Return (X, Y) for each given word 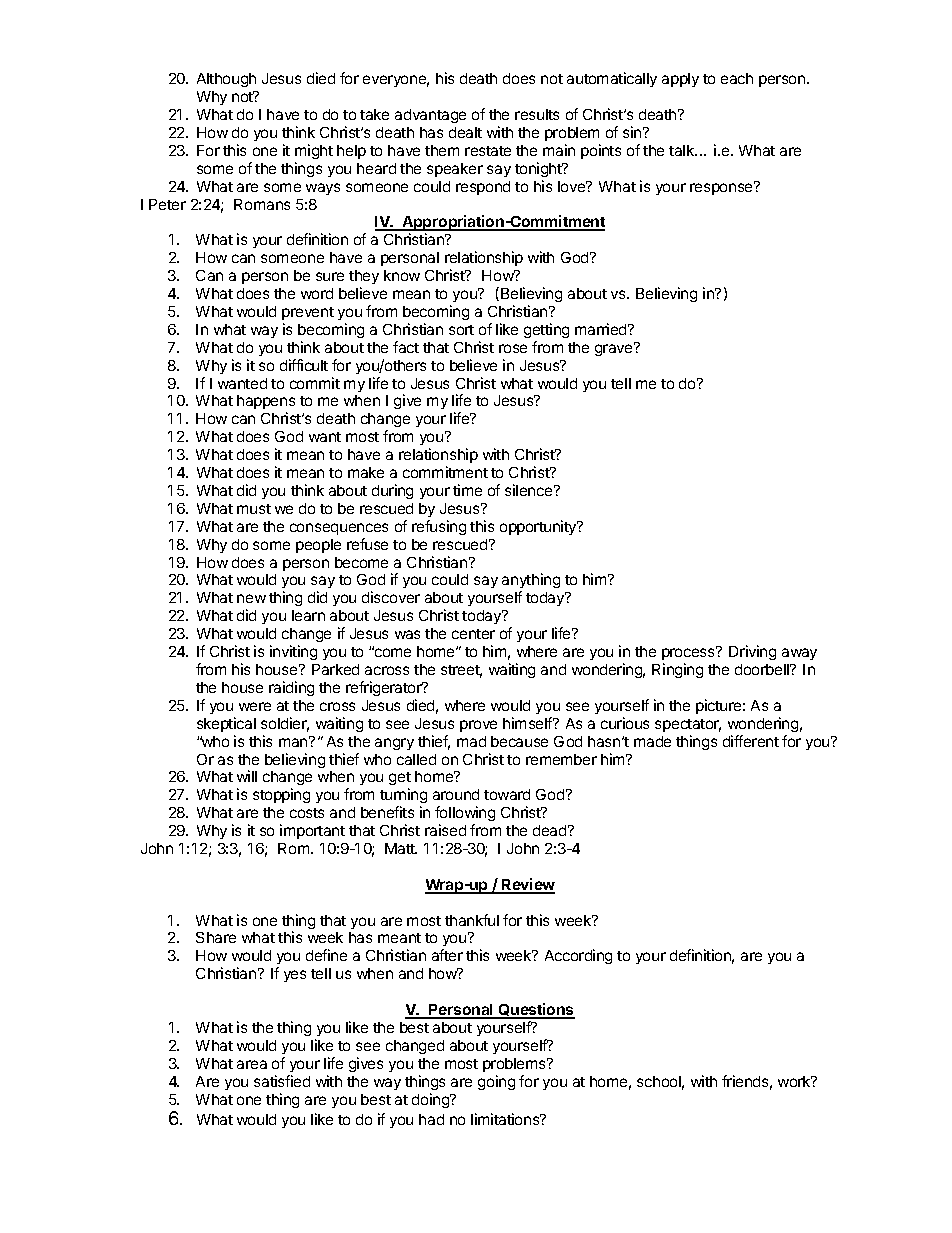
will (247, 776)
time (467, 490)
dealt (465, 132)
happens (266, 404)
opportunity (539, 527)
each (737, 78)
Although (226, 80)
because (519, 741)
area (252, 1064)
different (751, 741)
